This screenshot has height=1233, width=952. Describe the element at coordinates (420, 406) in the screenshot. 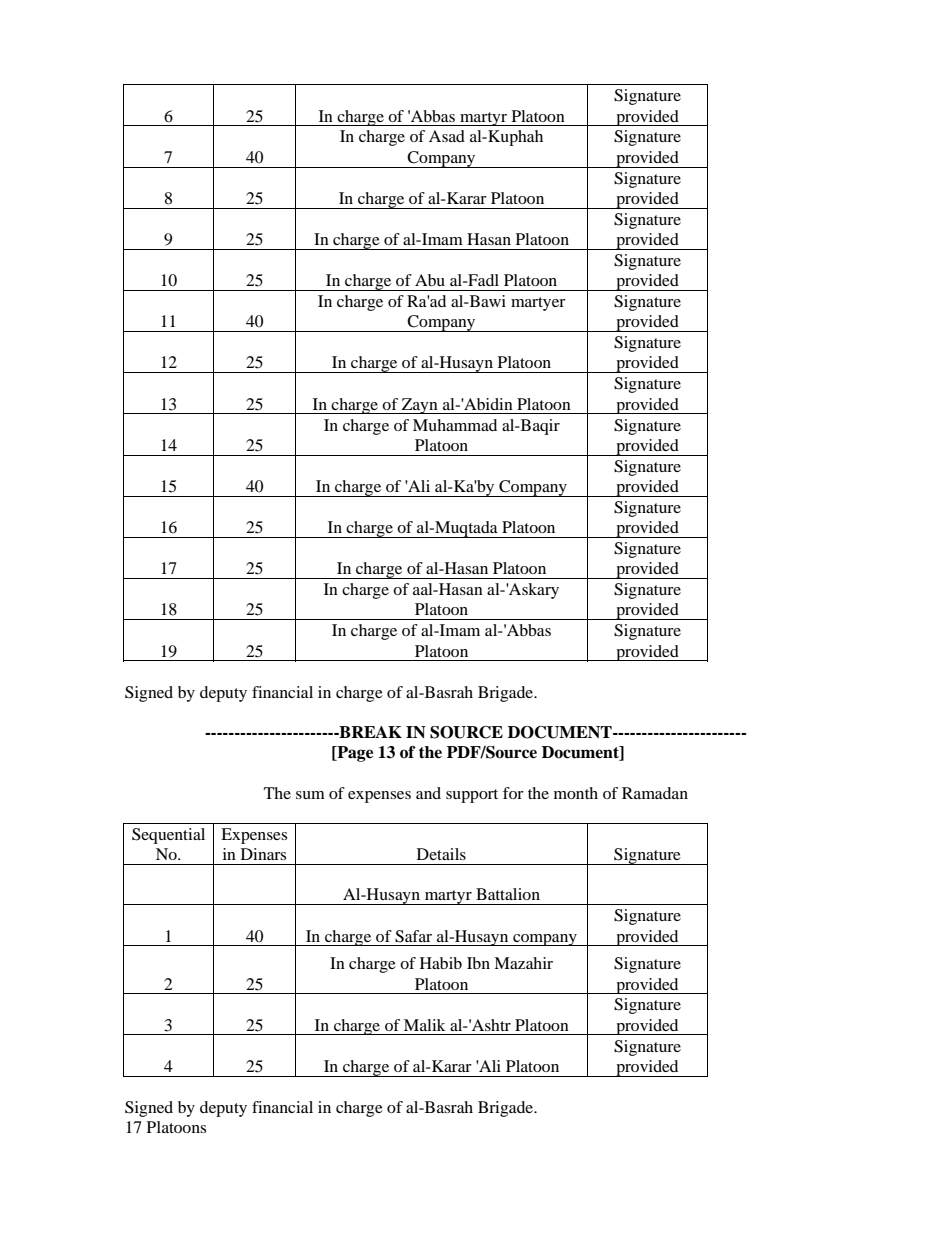

I see `Zayn` at that location.
